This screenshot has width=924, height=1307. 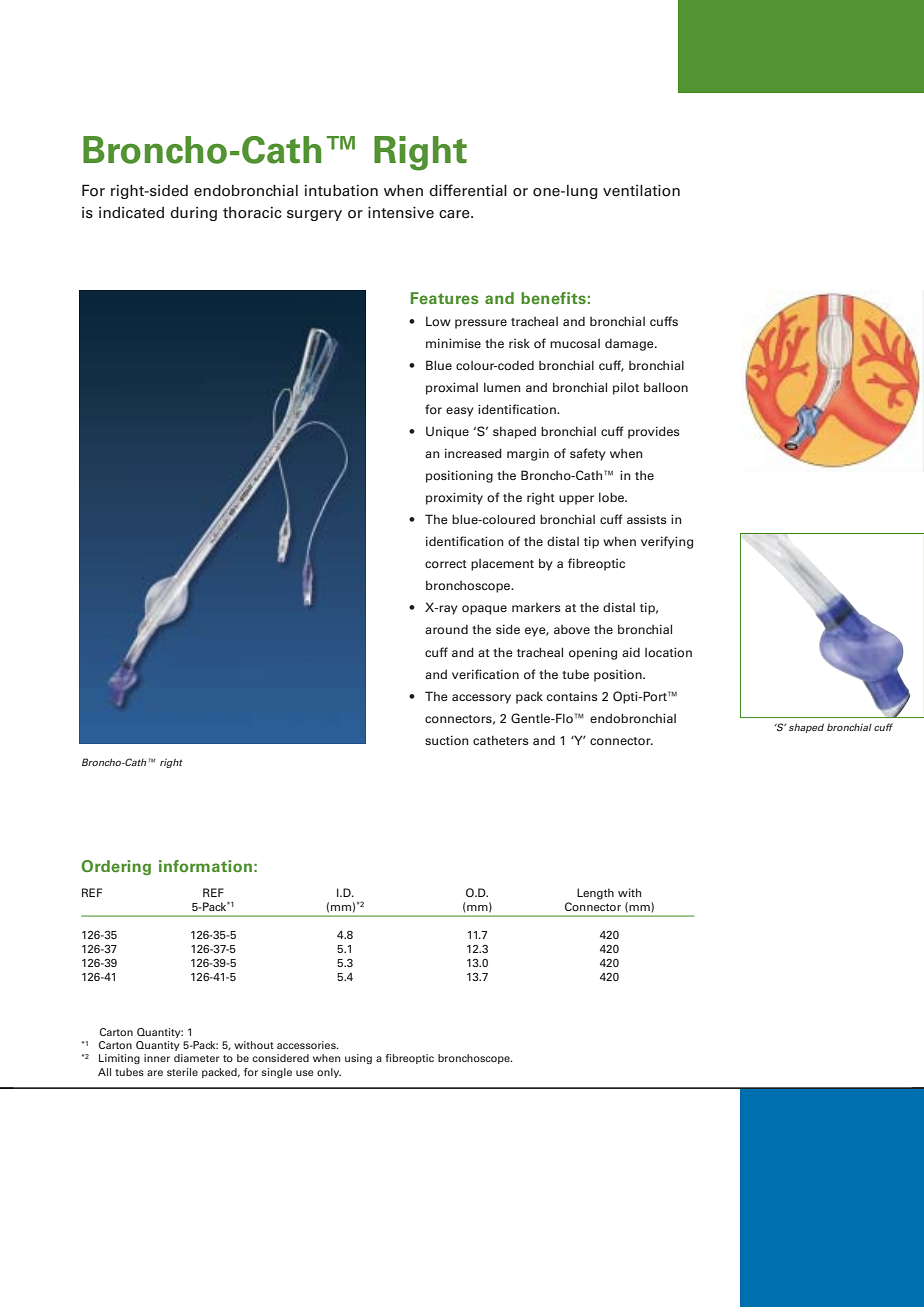 What do you see at coordinates (193, 214) in the screenshot?
I see `during` at bounding box center [193, 214].
